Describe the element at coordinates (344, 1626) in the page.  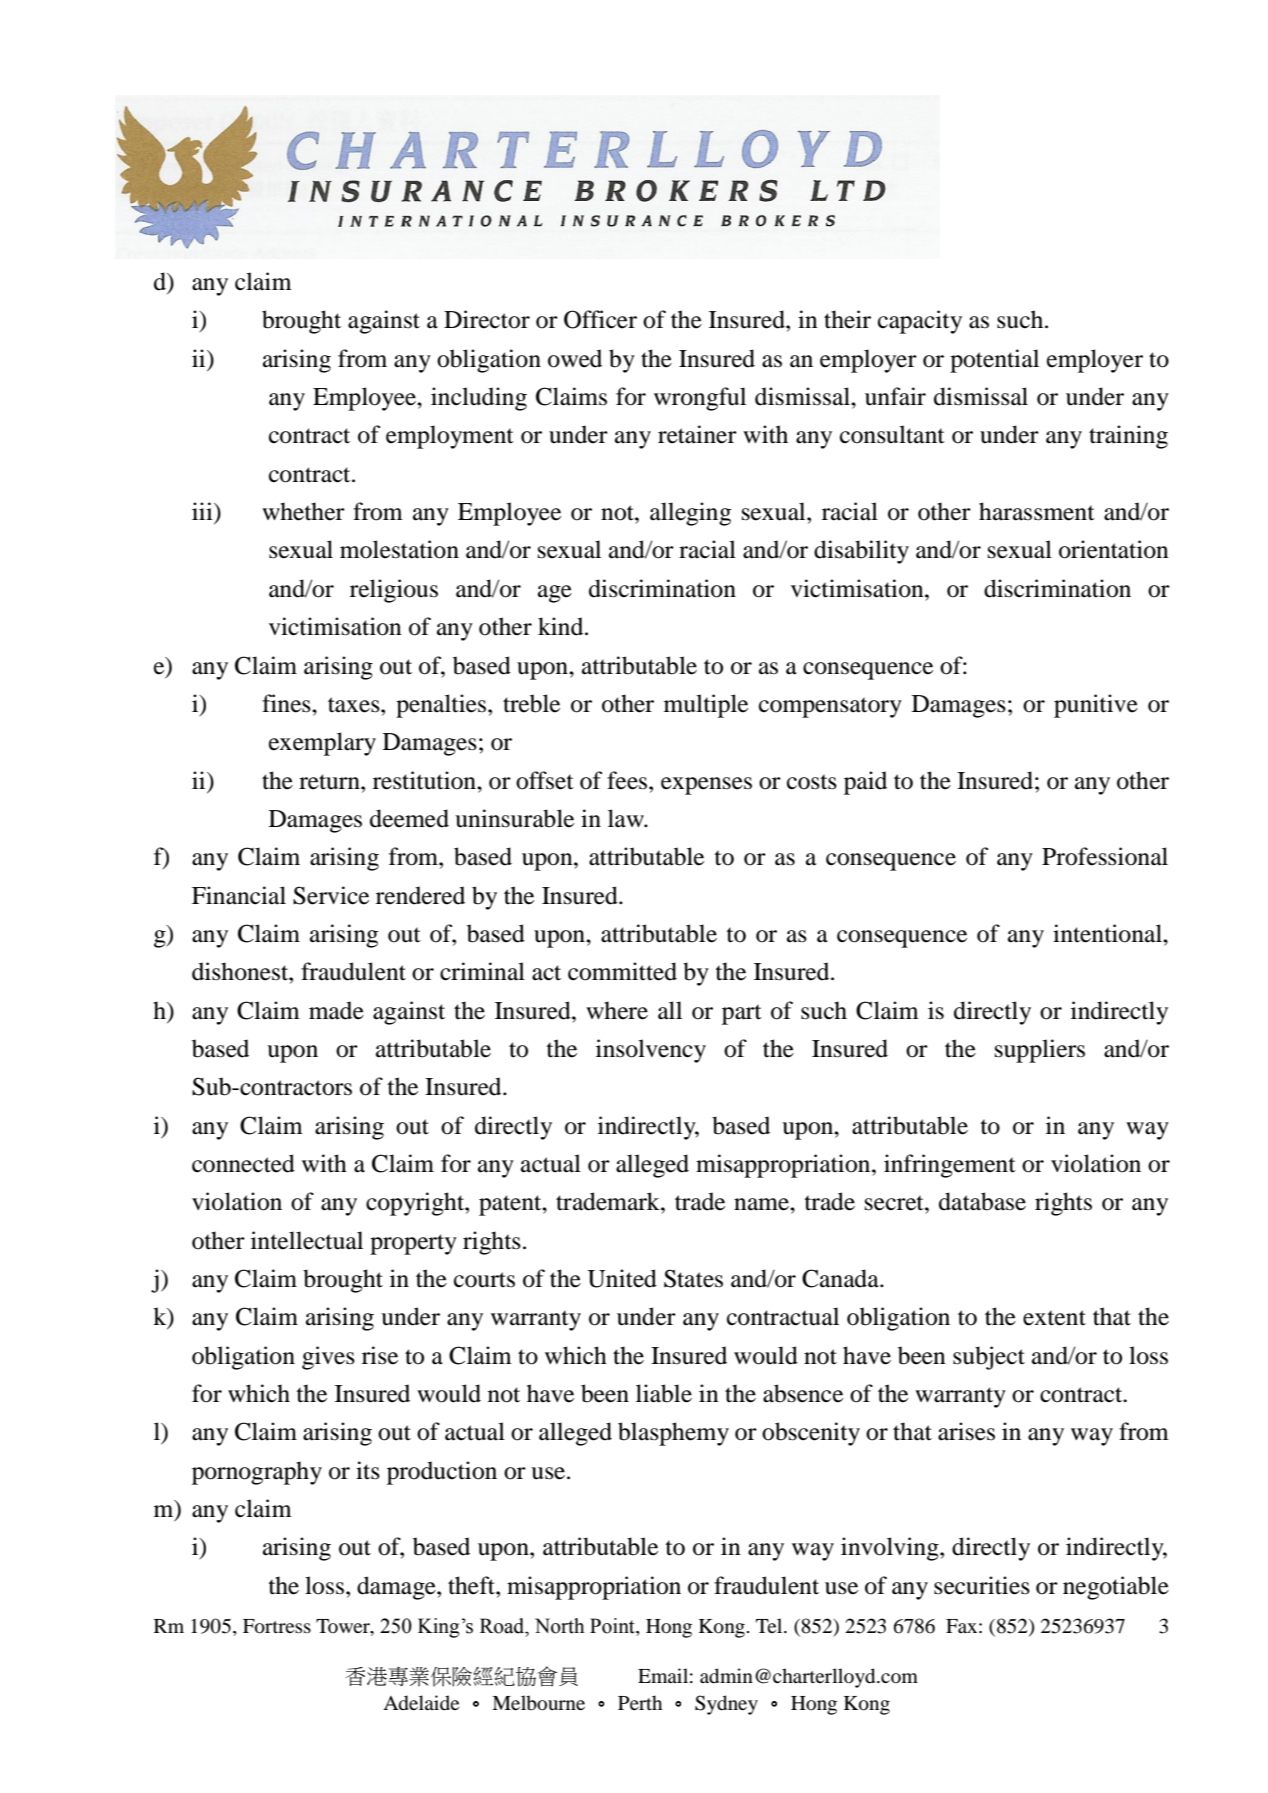
I see `Tower` at that location.
